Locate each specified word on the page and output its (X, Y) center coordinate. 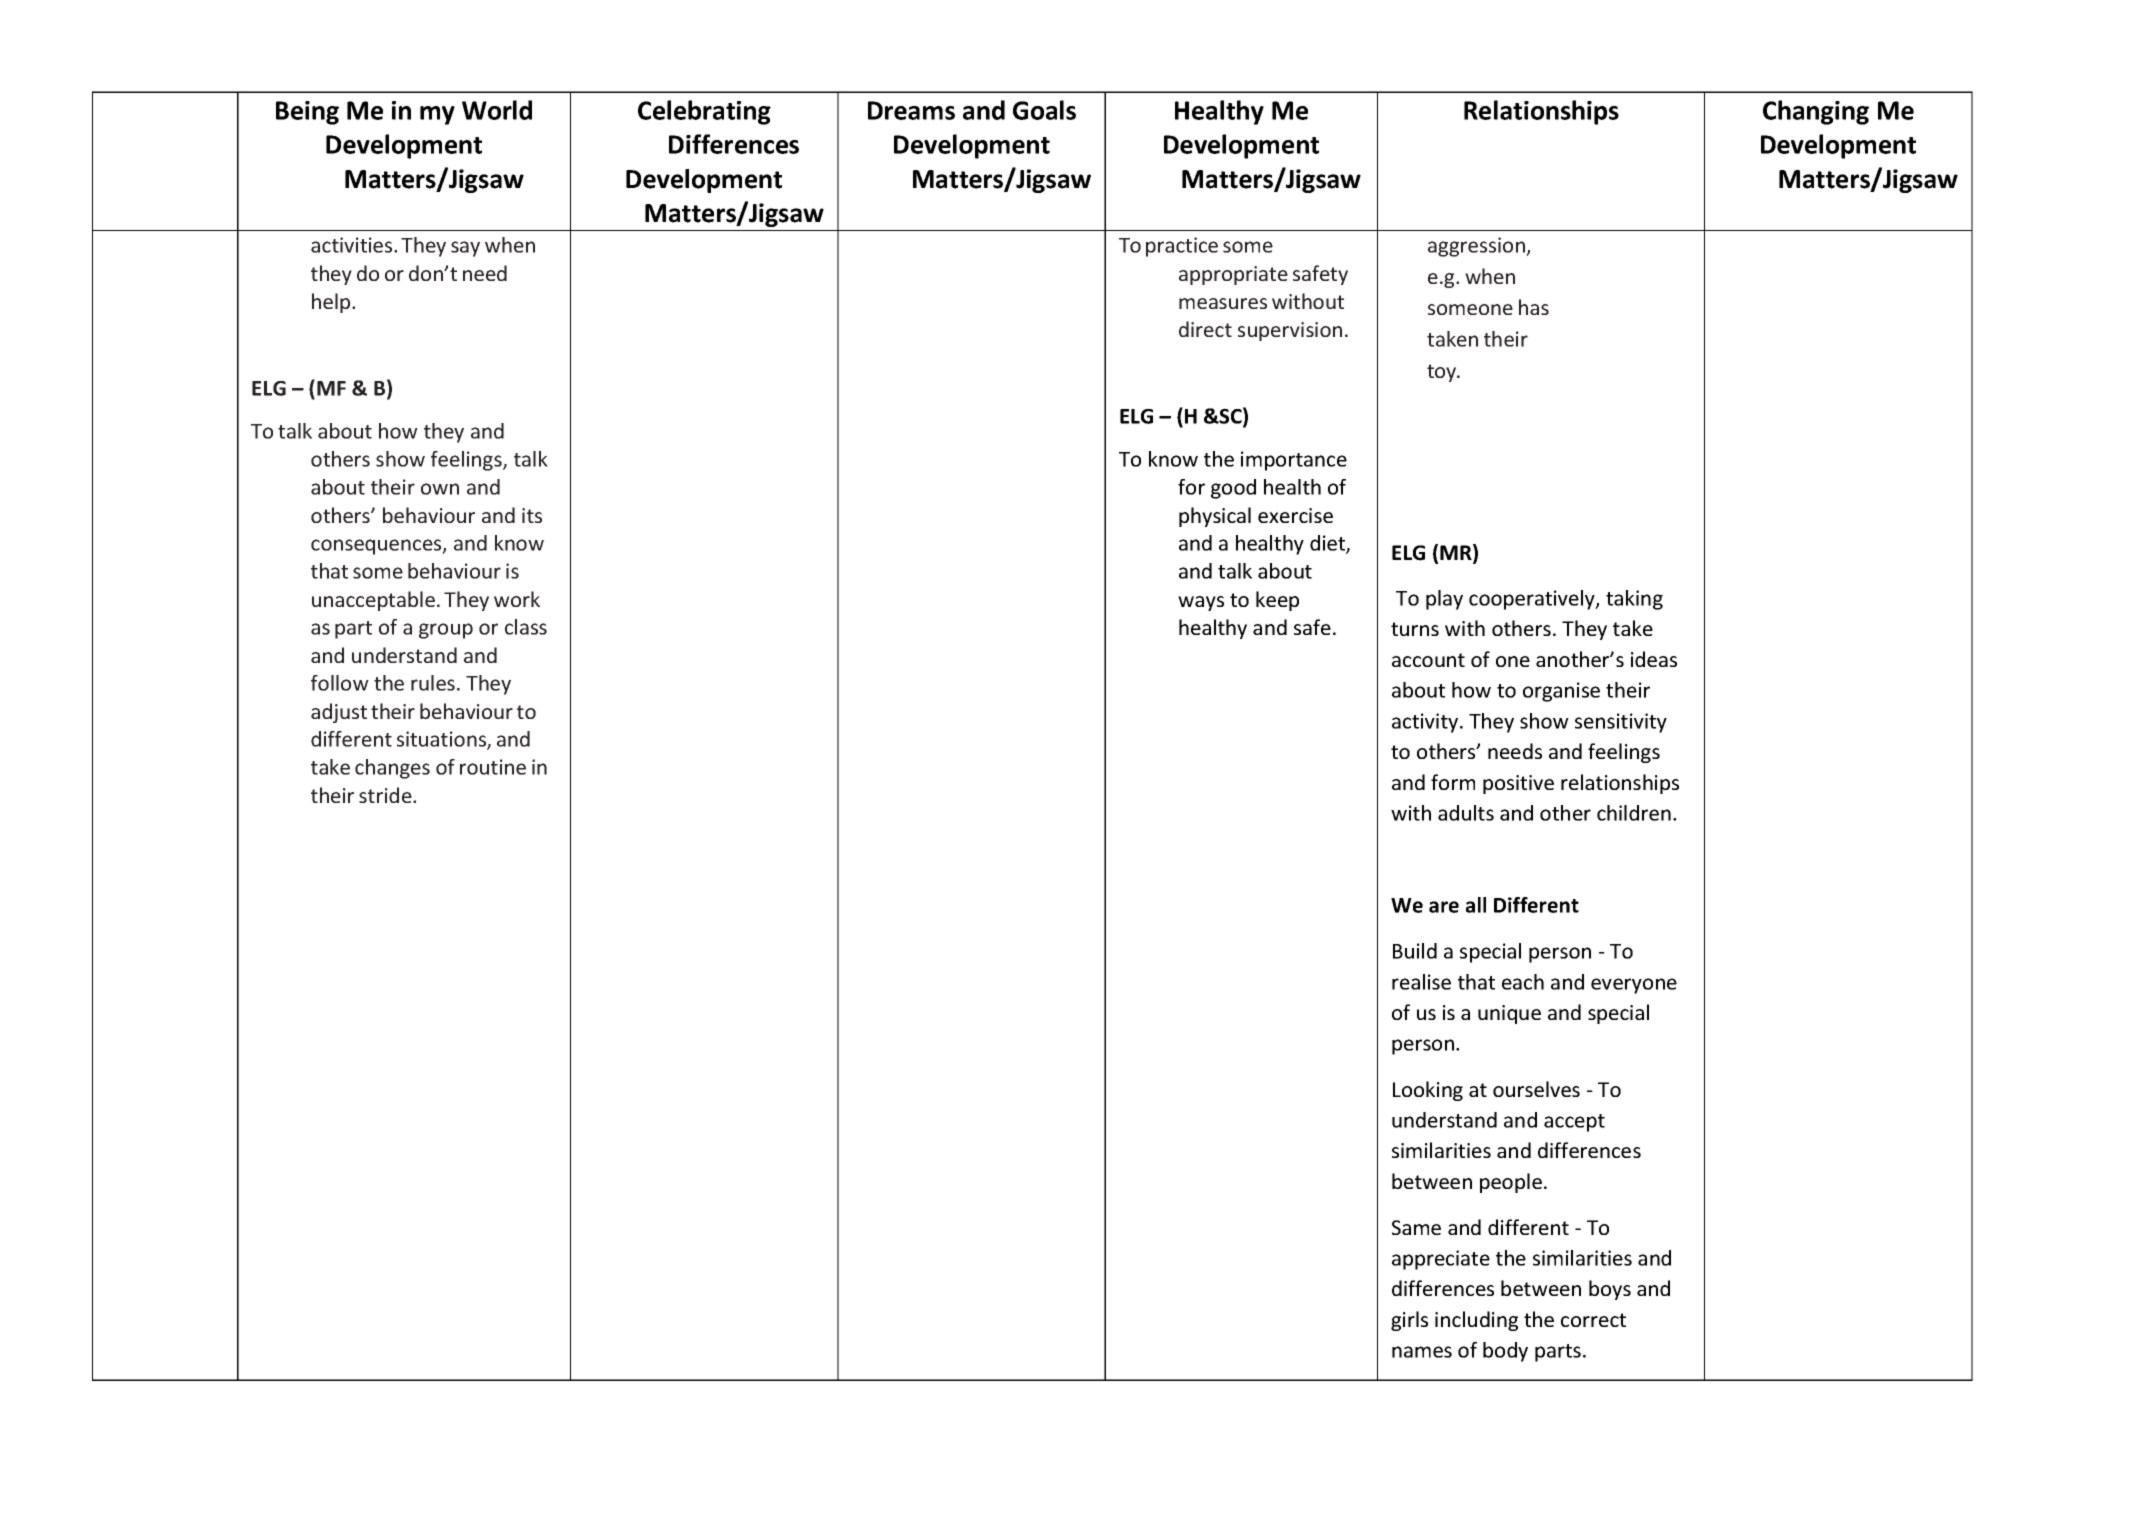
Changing (1816, 112)
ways (1201, 603)
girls (1409, 1321)
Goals (1044, 110)
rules (433, 683)
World (497, 110)
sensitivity (1621, 723)
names (1422, 1352)
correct (1593, 1320)
